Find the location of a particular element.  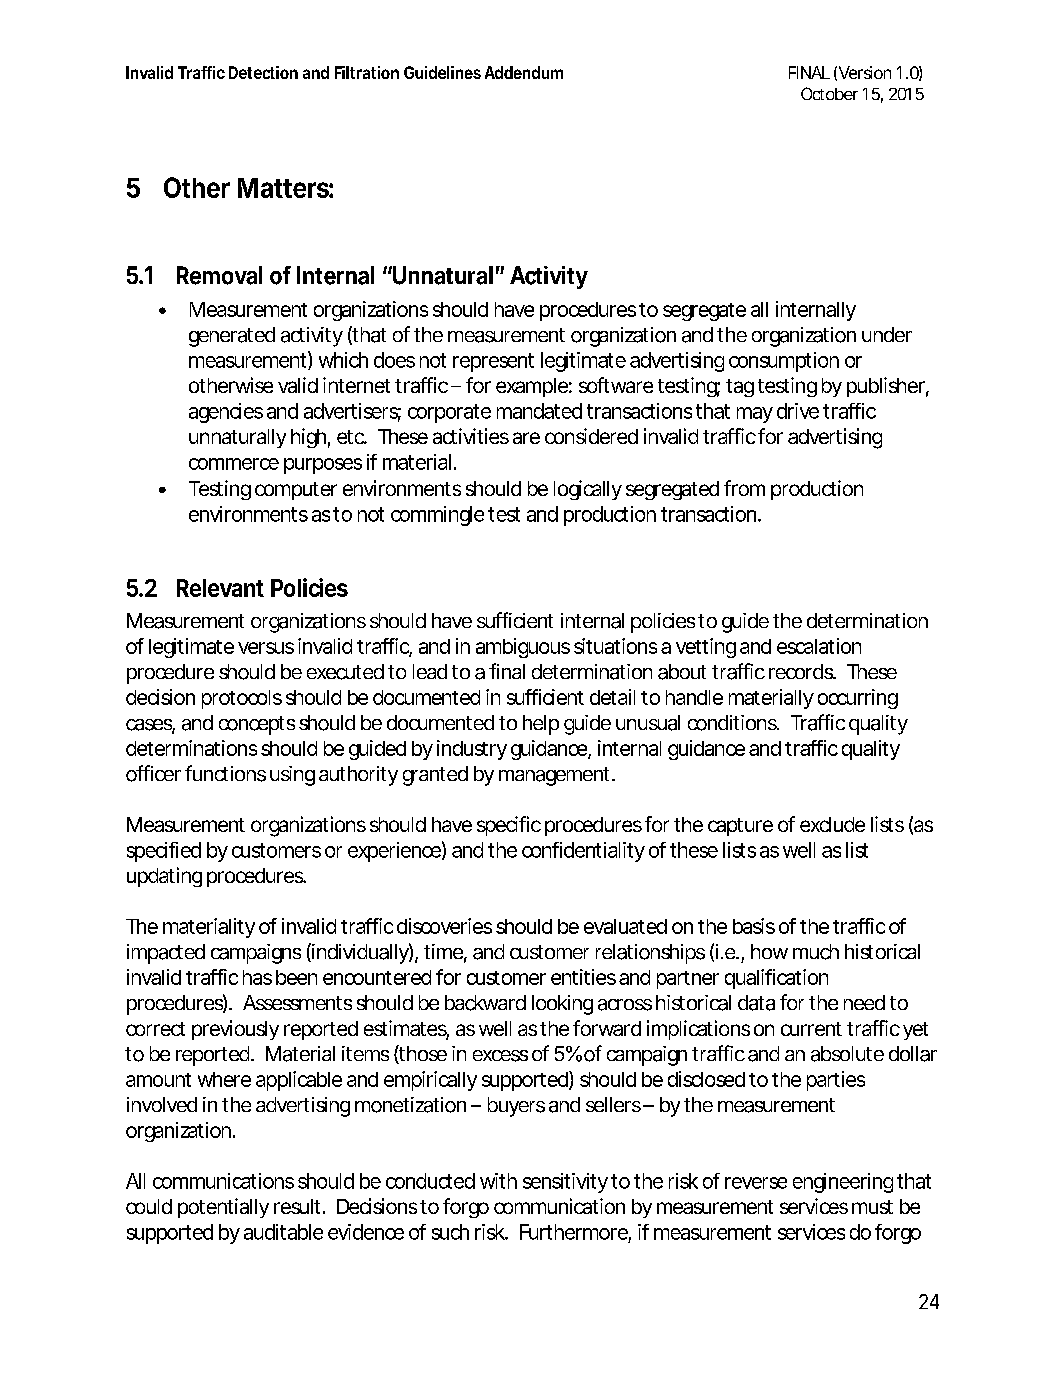

much is located at coordinates (816, 952).
